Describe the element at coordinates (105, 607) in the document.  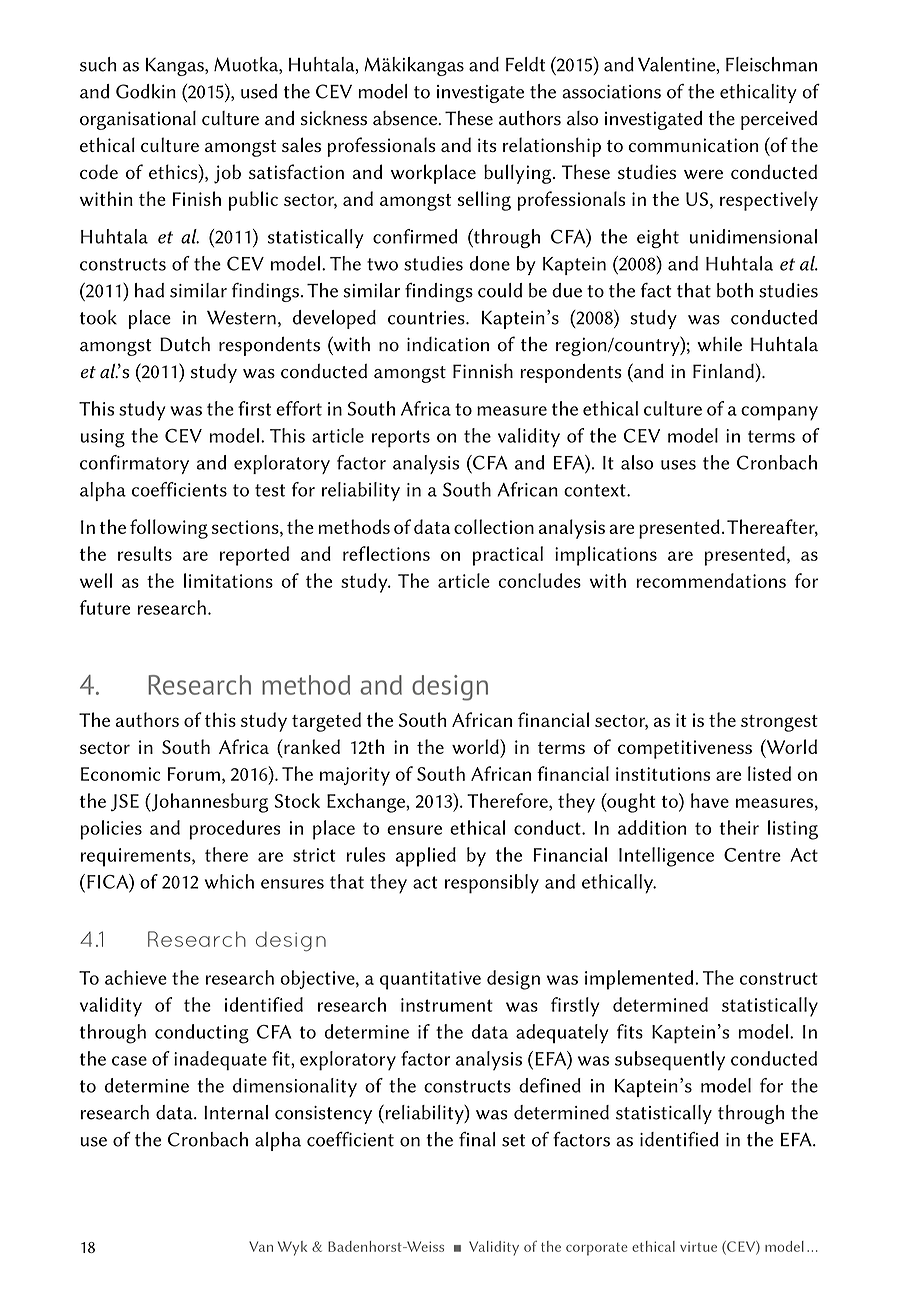
I see `future` at that location.
